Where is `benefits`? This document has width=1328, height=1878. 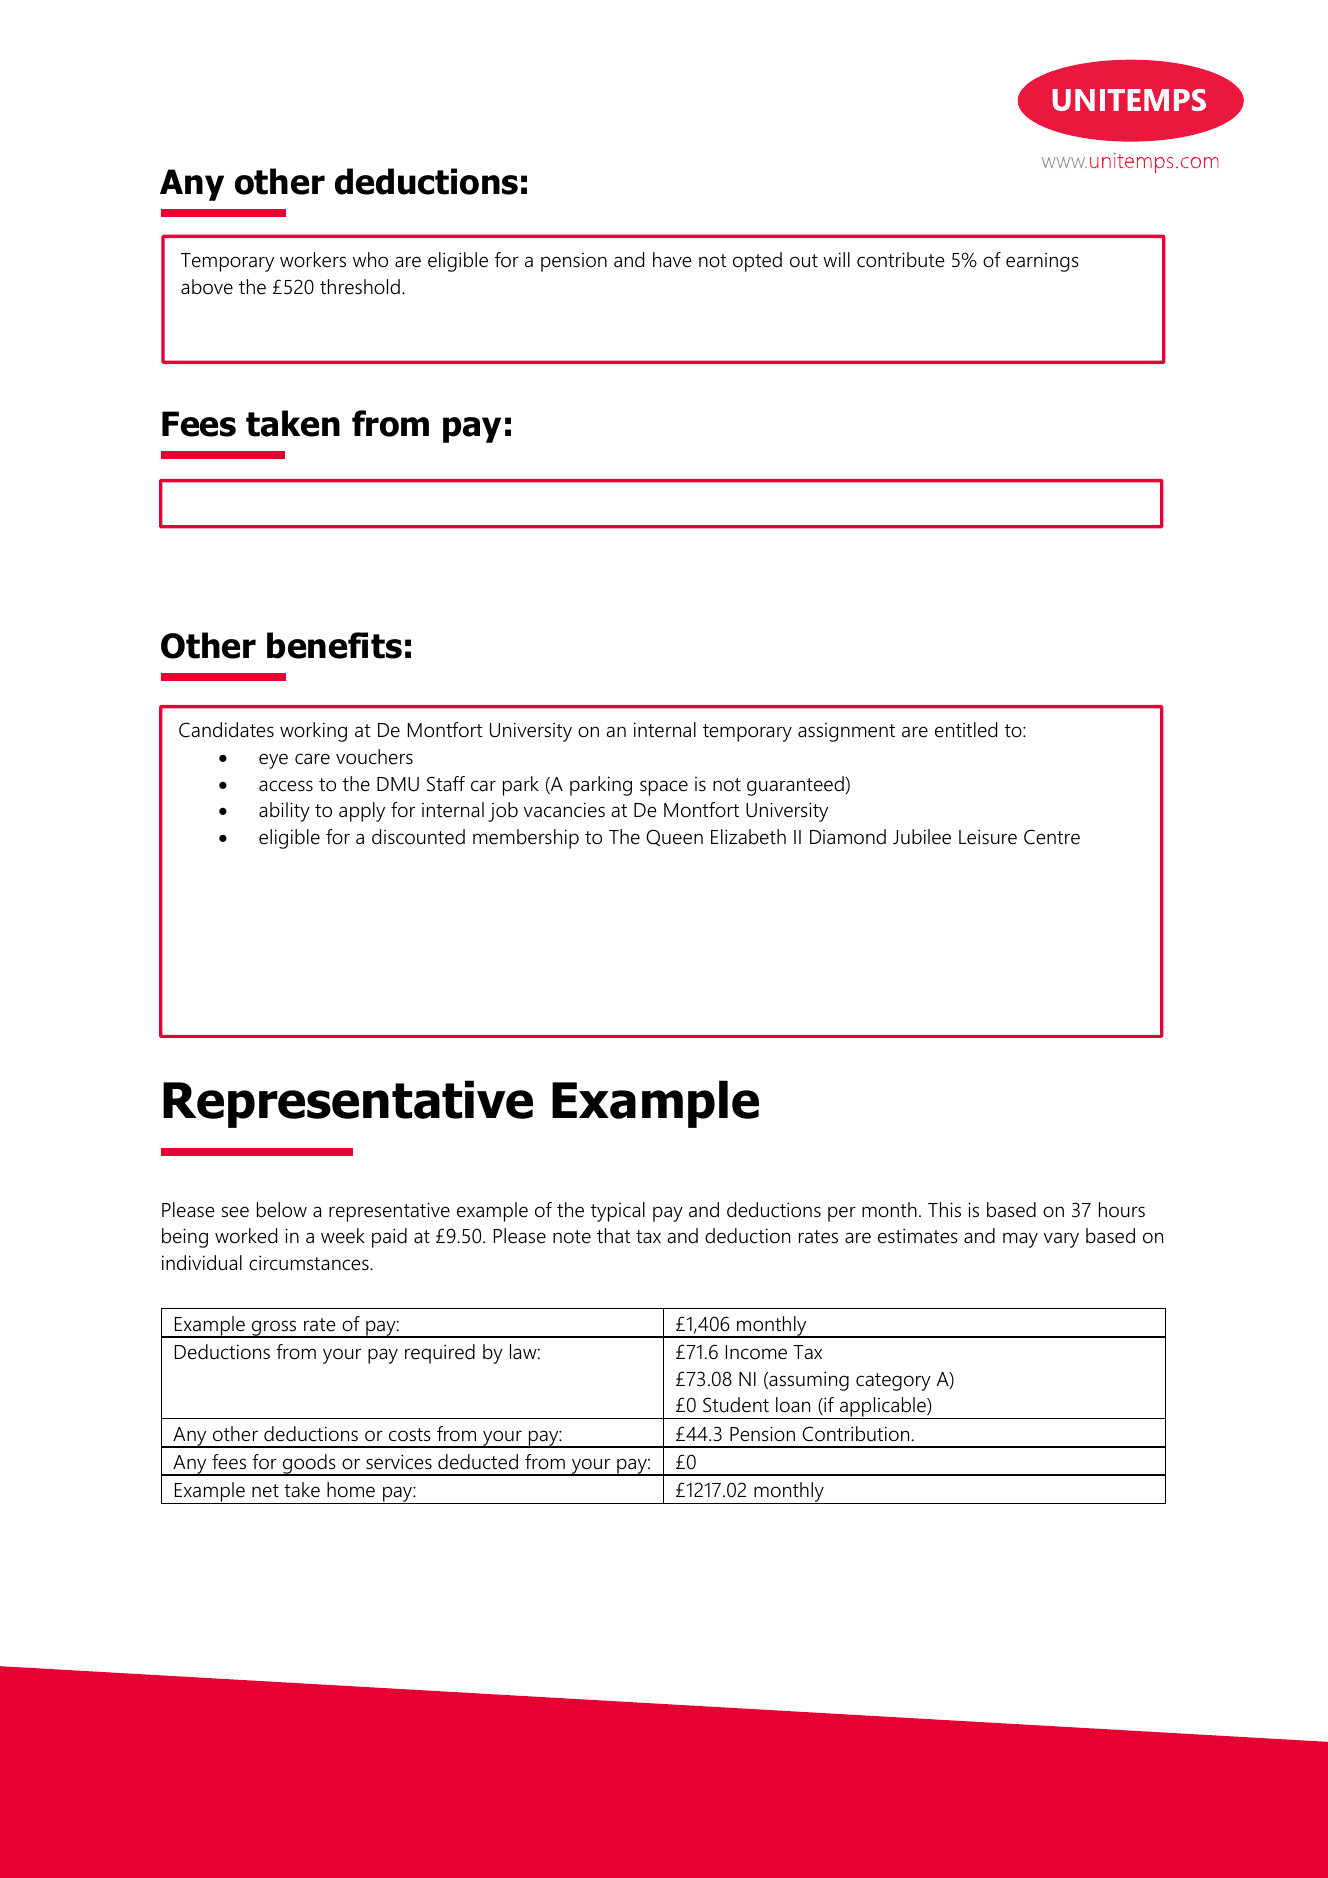 benefits is located at coordinates (334, 645).
